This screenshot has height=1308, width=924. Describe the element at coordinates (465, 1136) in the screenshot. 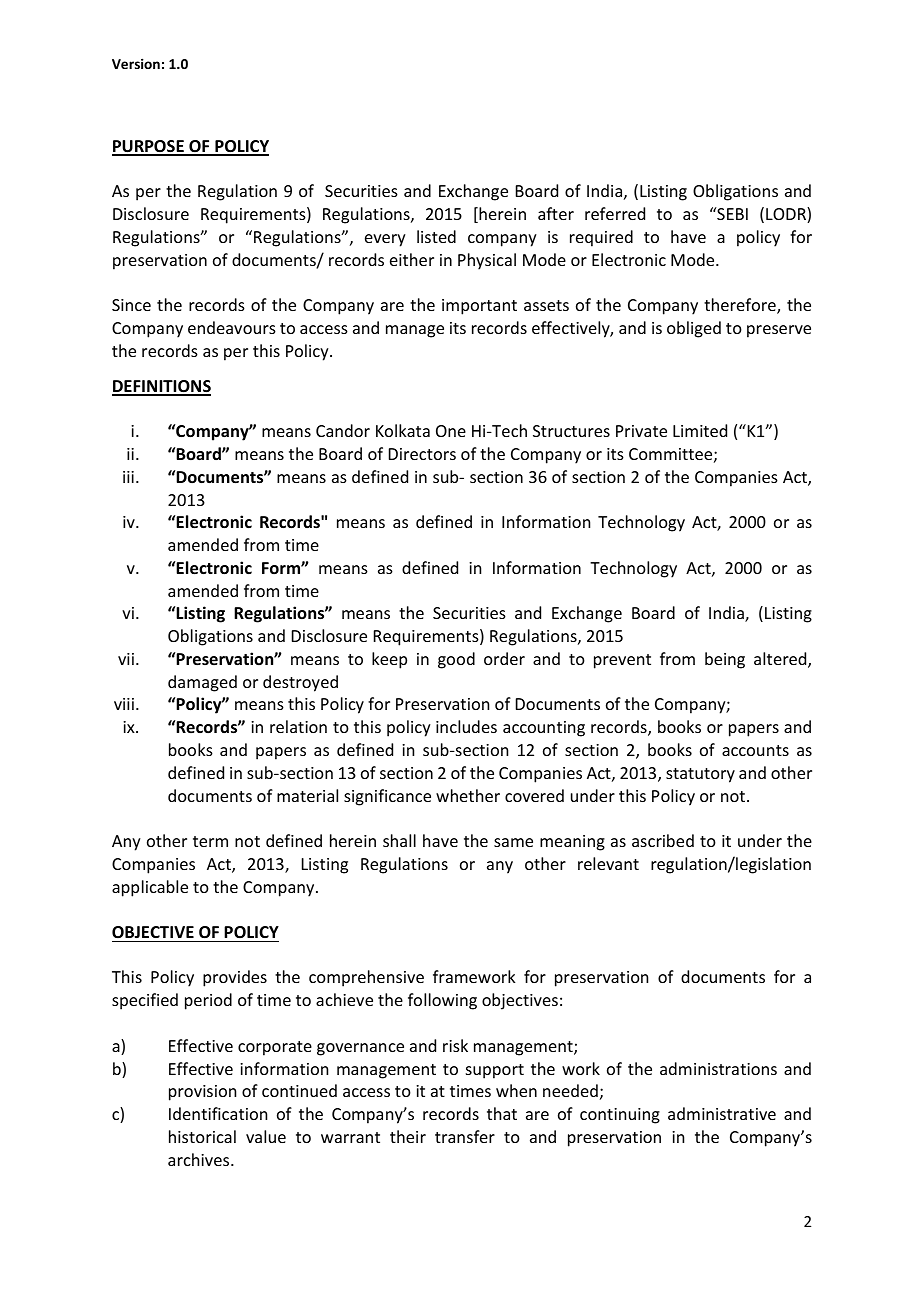

I see `transfer` at that location.
